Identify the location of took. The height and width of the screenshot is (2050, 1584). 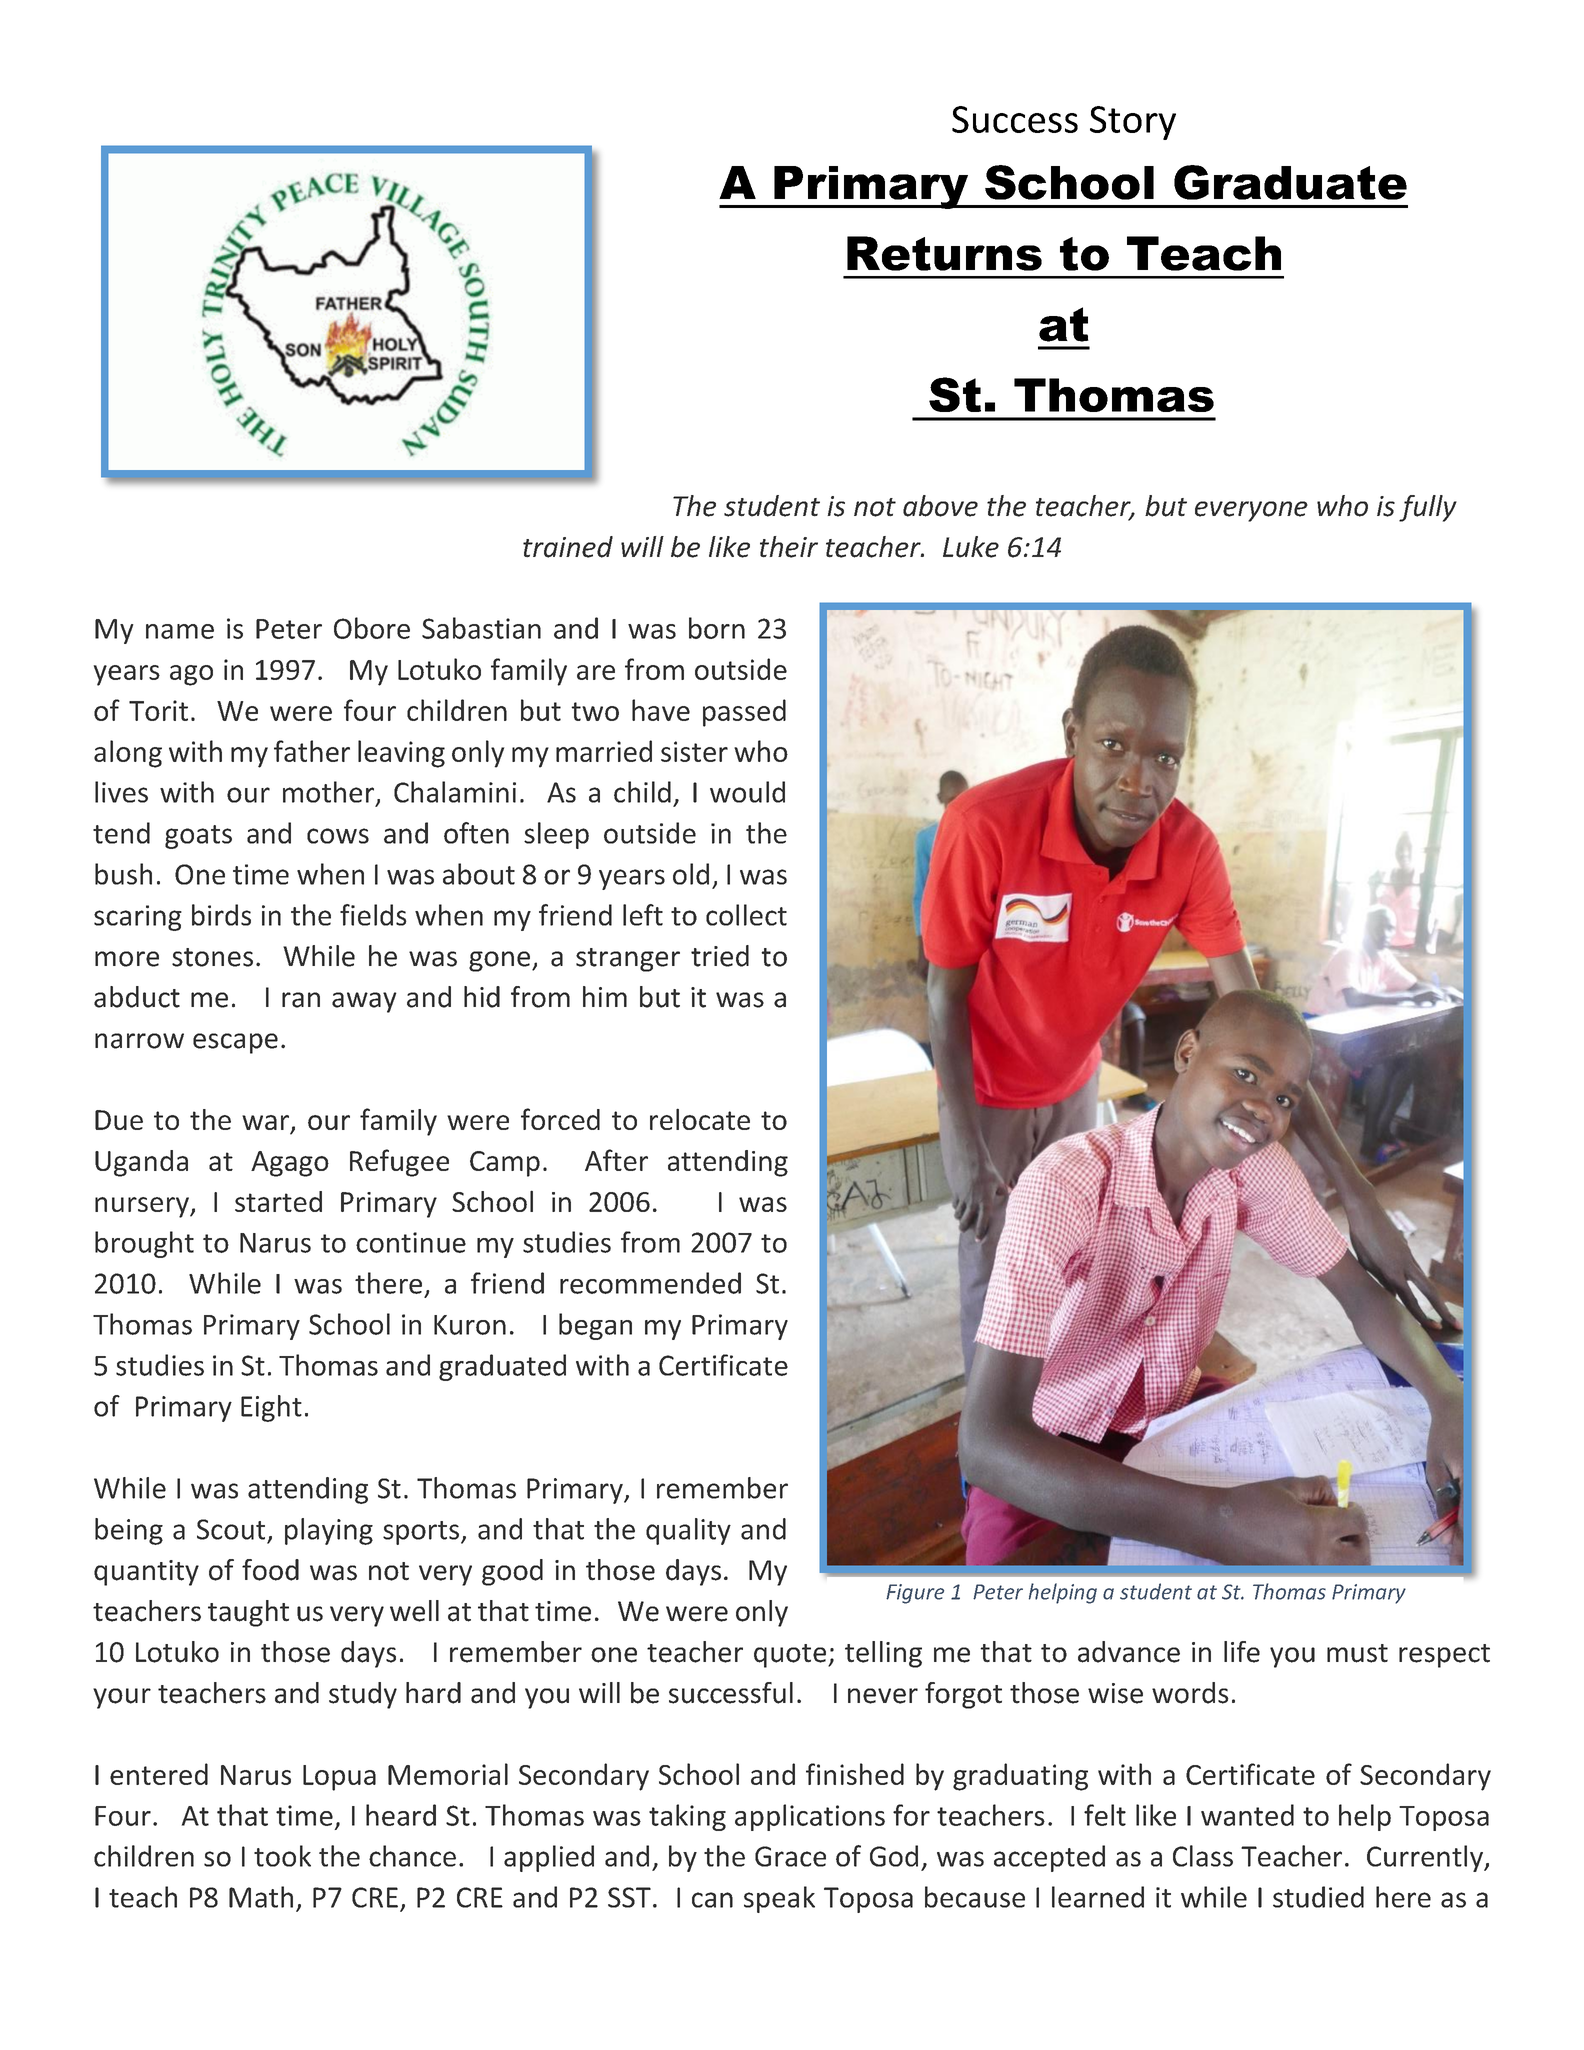
(282, 1856).
